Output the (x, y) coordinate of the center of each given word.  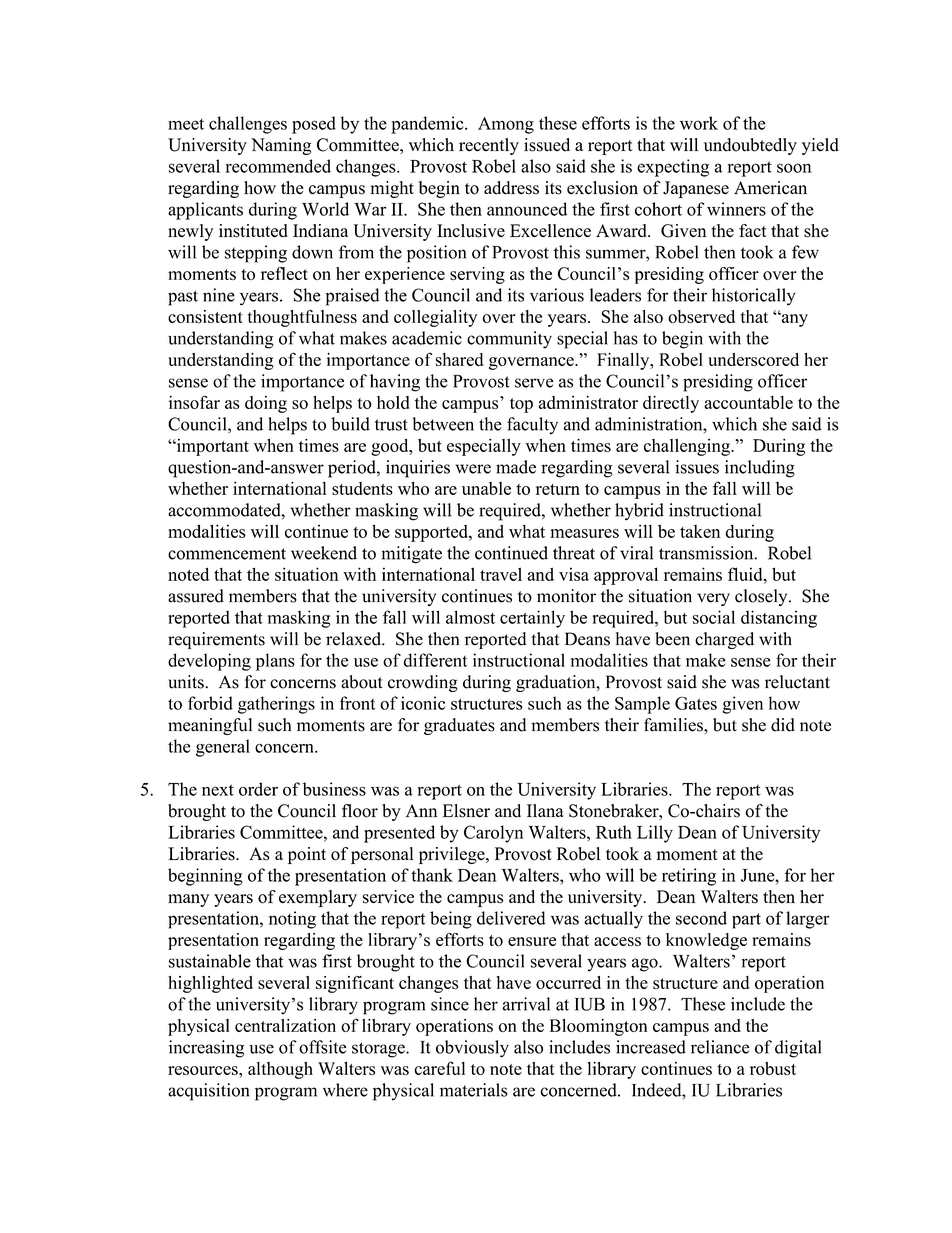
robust (773, 1068)
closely (762, 597)
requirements (216, 640)
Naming (281, 146)
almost (470, 617)
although (280, 1070)
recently (489, 146)
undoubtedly (750, 146)
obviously (472, 1049)
